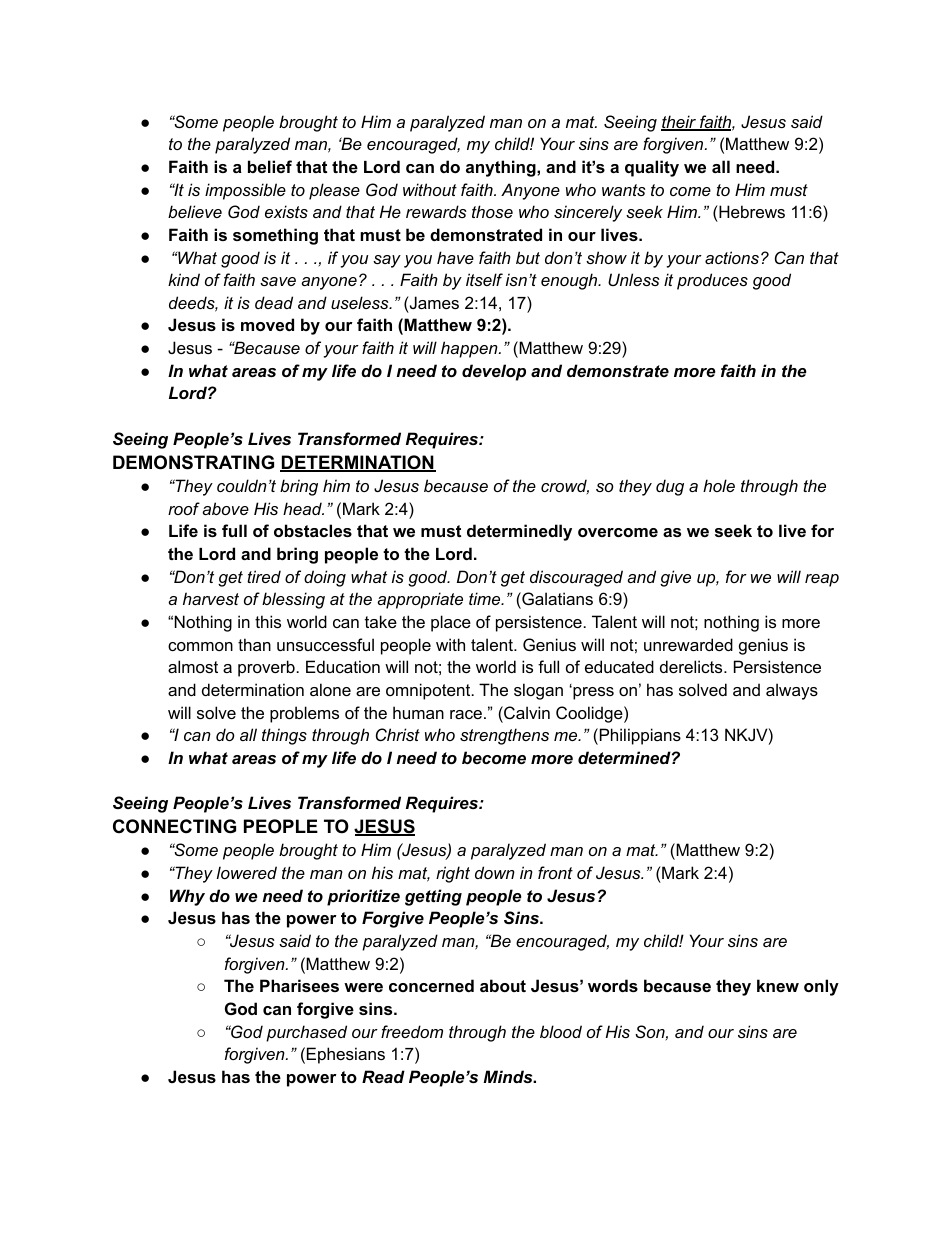  What do you see at coordinates (719, 485) in the page?
I see `hole` at bounding box center [719, 485].
